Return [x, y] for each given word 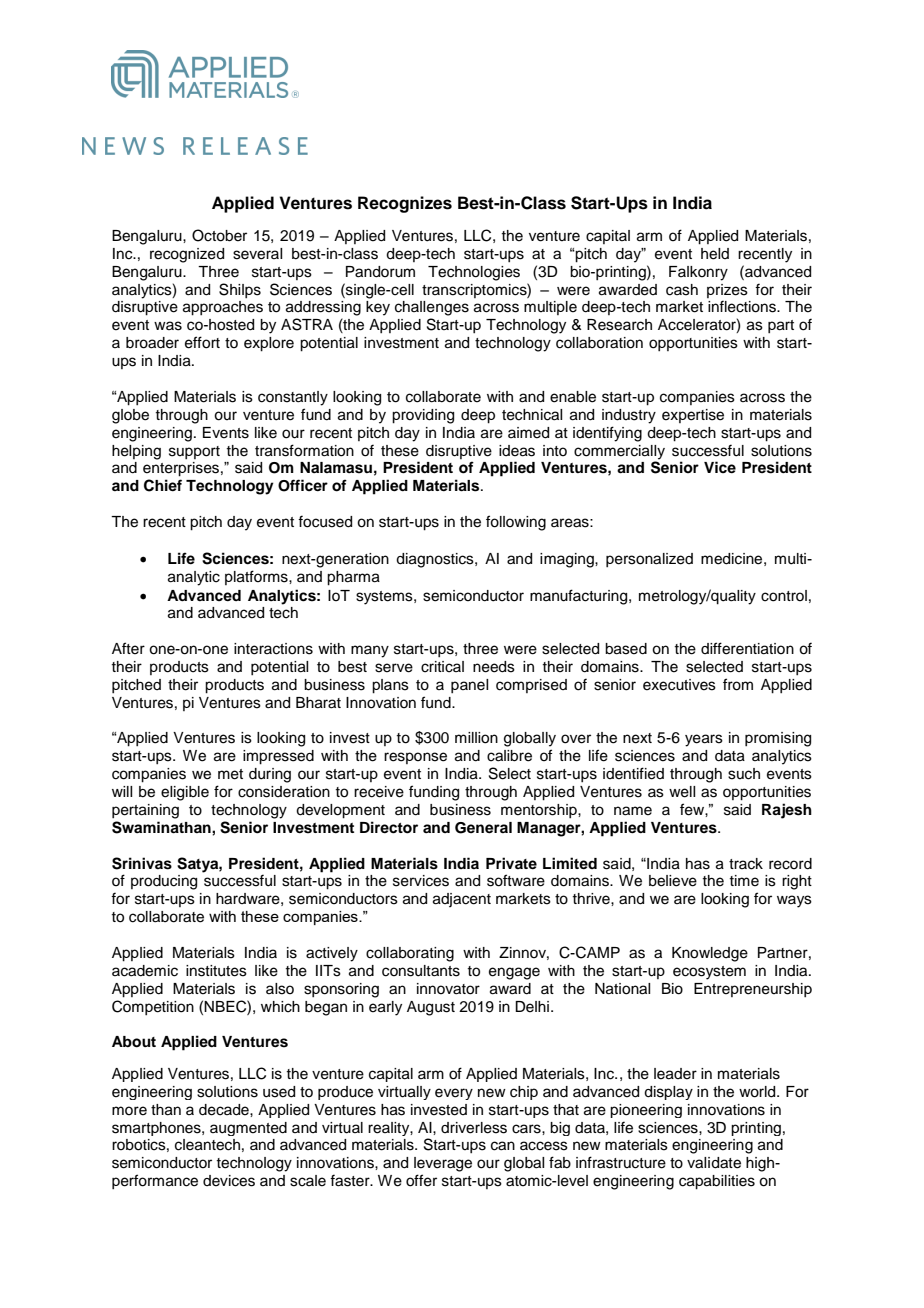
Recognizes [405, 204]
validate [714, 1163]
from [738, 684]
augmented [248, 1129]
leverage [443, 1164]
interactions [273, 649]
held [715, 254]
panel [469, 686]
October [219, 235]
